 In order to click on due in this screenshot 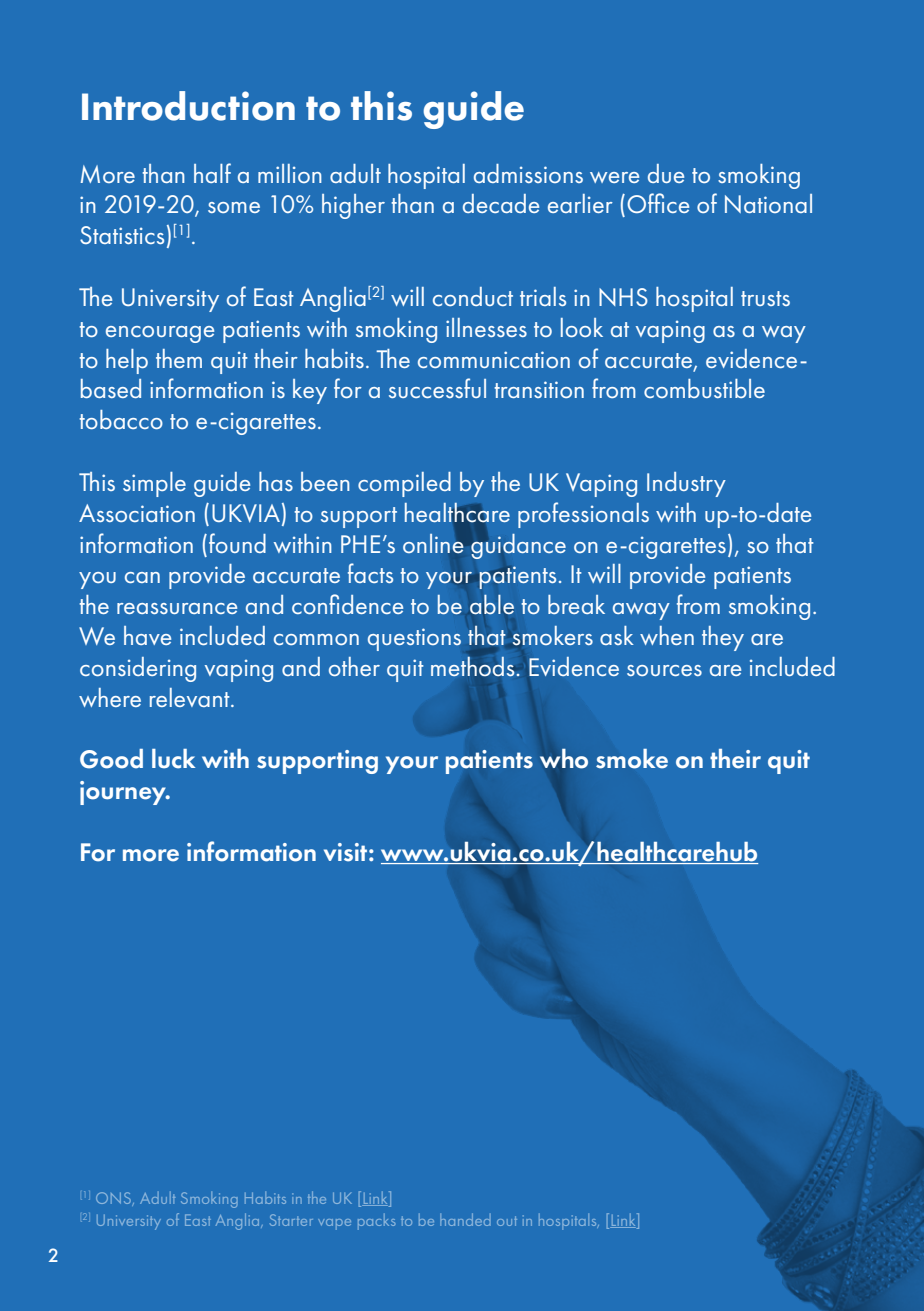, I will do `click(666, 173)`.
